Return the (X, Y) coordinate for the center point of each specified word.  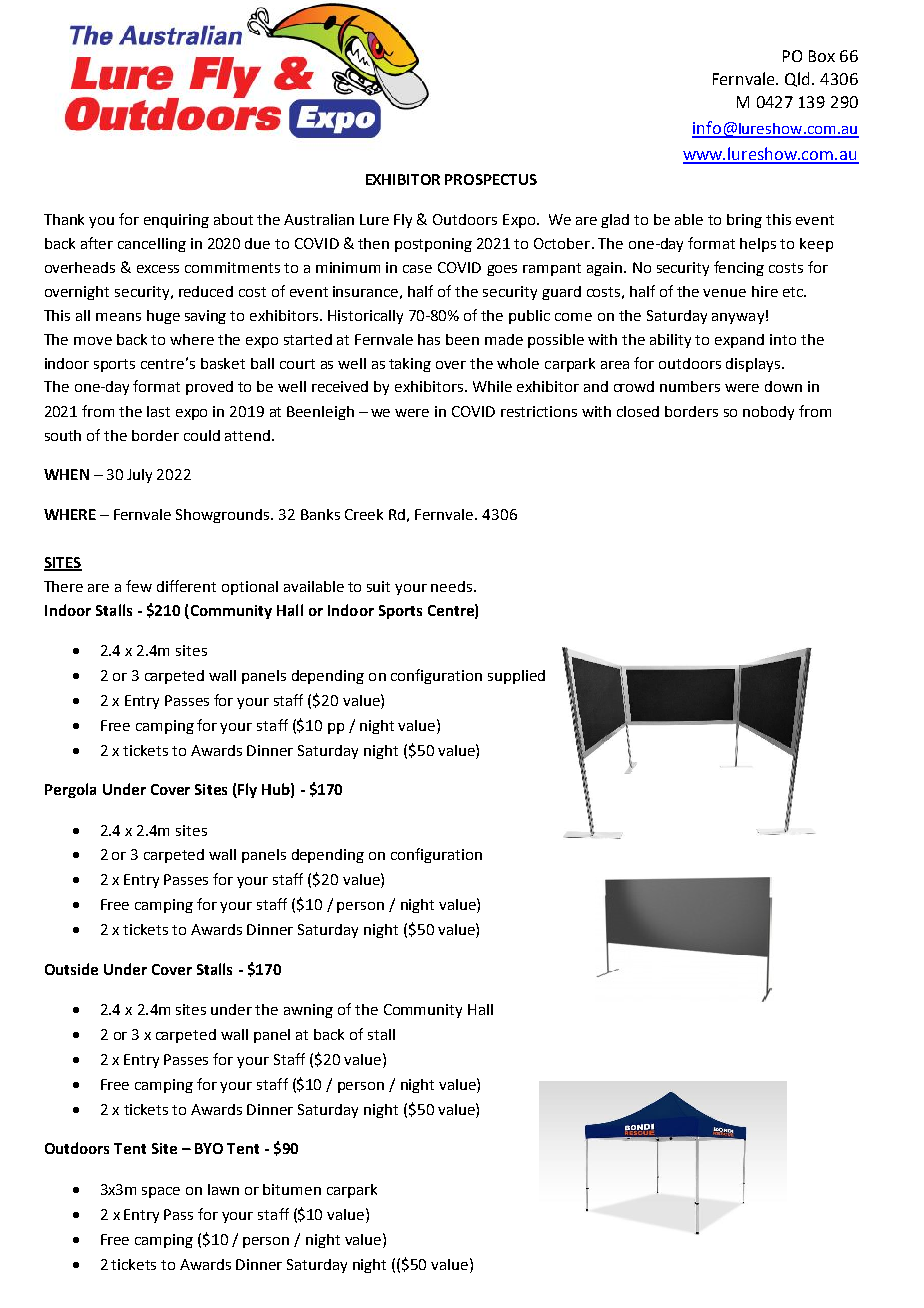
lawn (223, 1189)
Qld (799, 79)
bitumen (292, 1189)
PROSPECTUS (491, 179)
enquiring (176, 221)
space (161, 1192)
